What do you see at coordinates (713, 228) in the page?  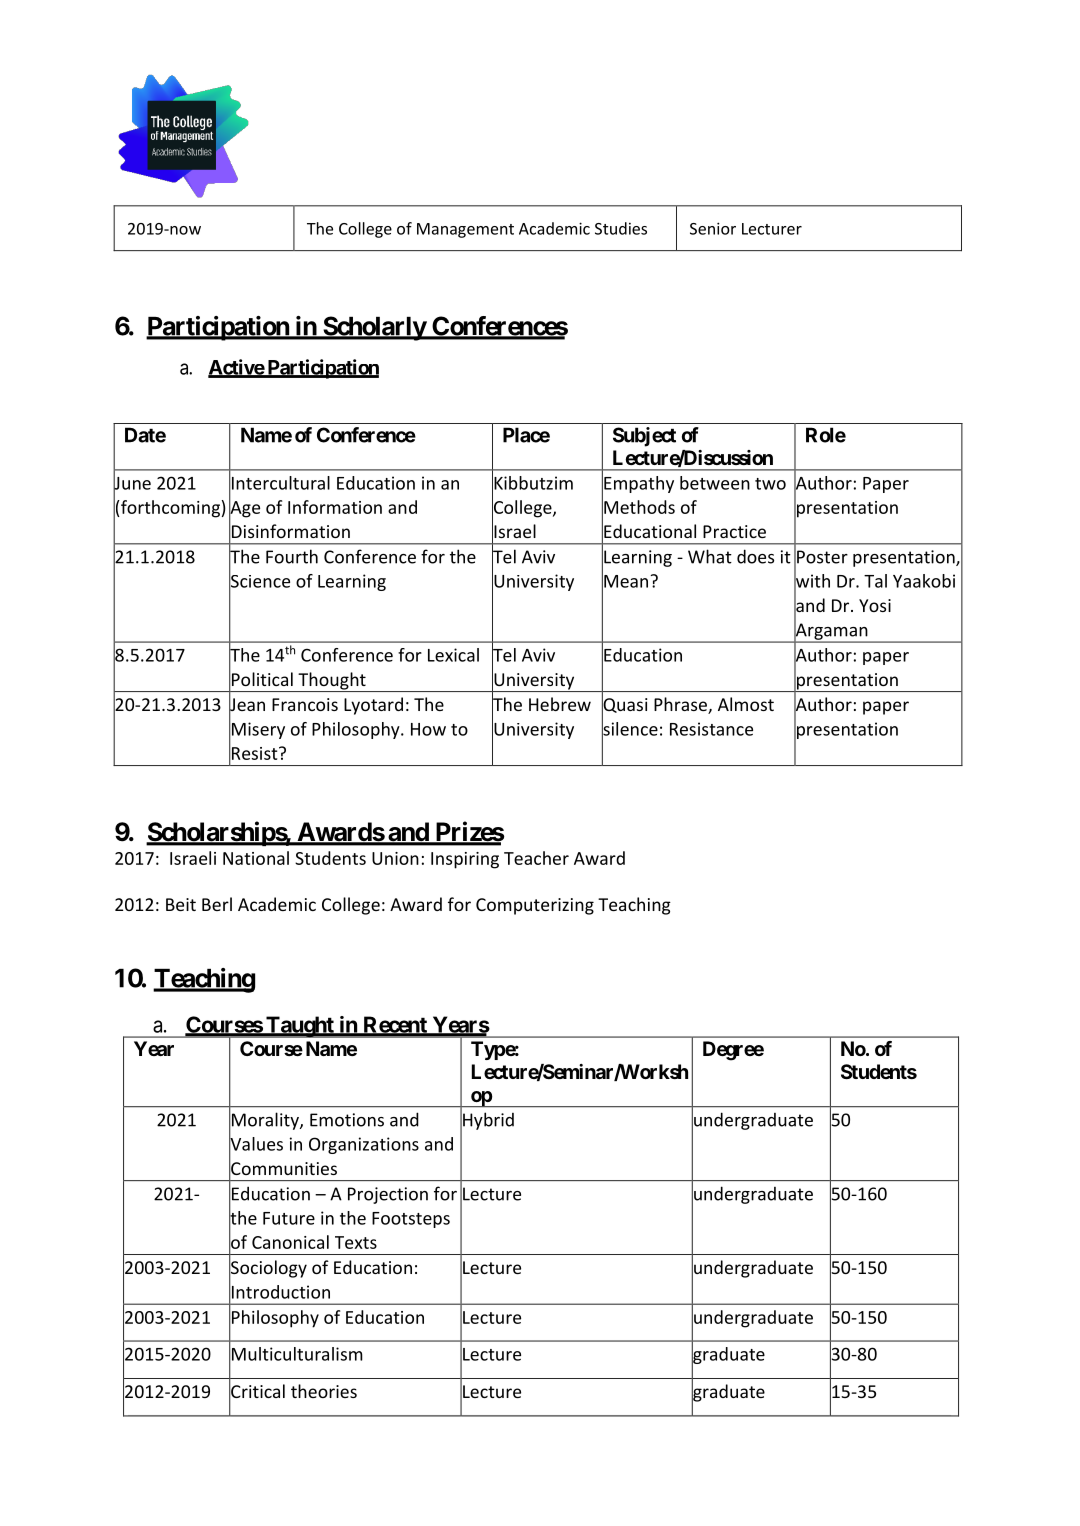 I see `Senior` at bounding box center [713, 228].
